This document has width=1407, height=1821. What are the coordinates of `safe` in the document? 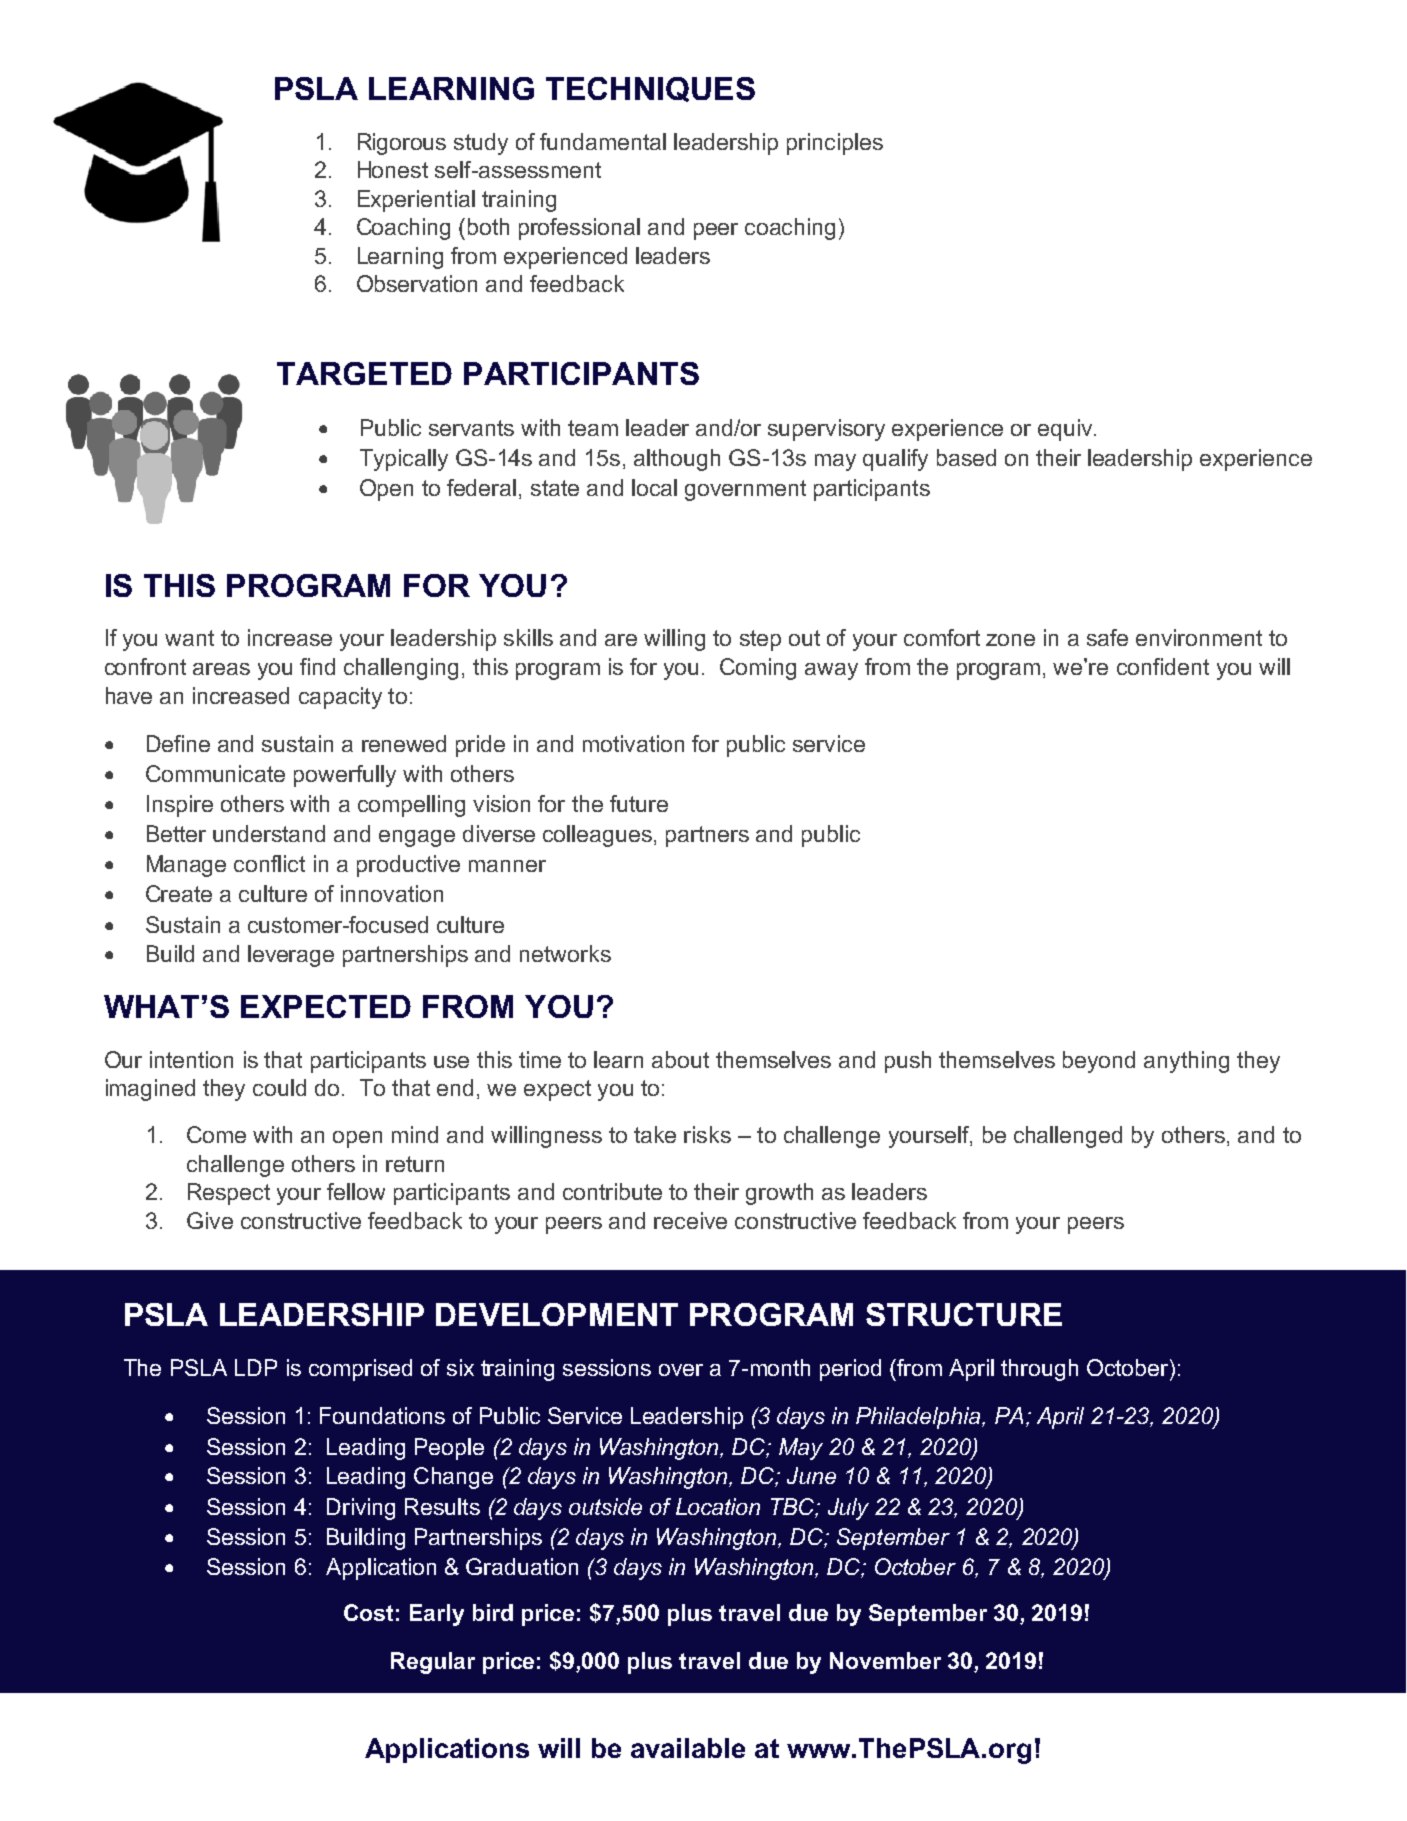 It's located at (1107, 637).
